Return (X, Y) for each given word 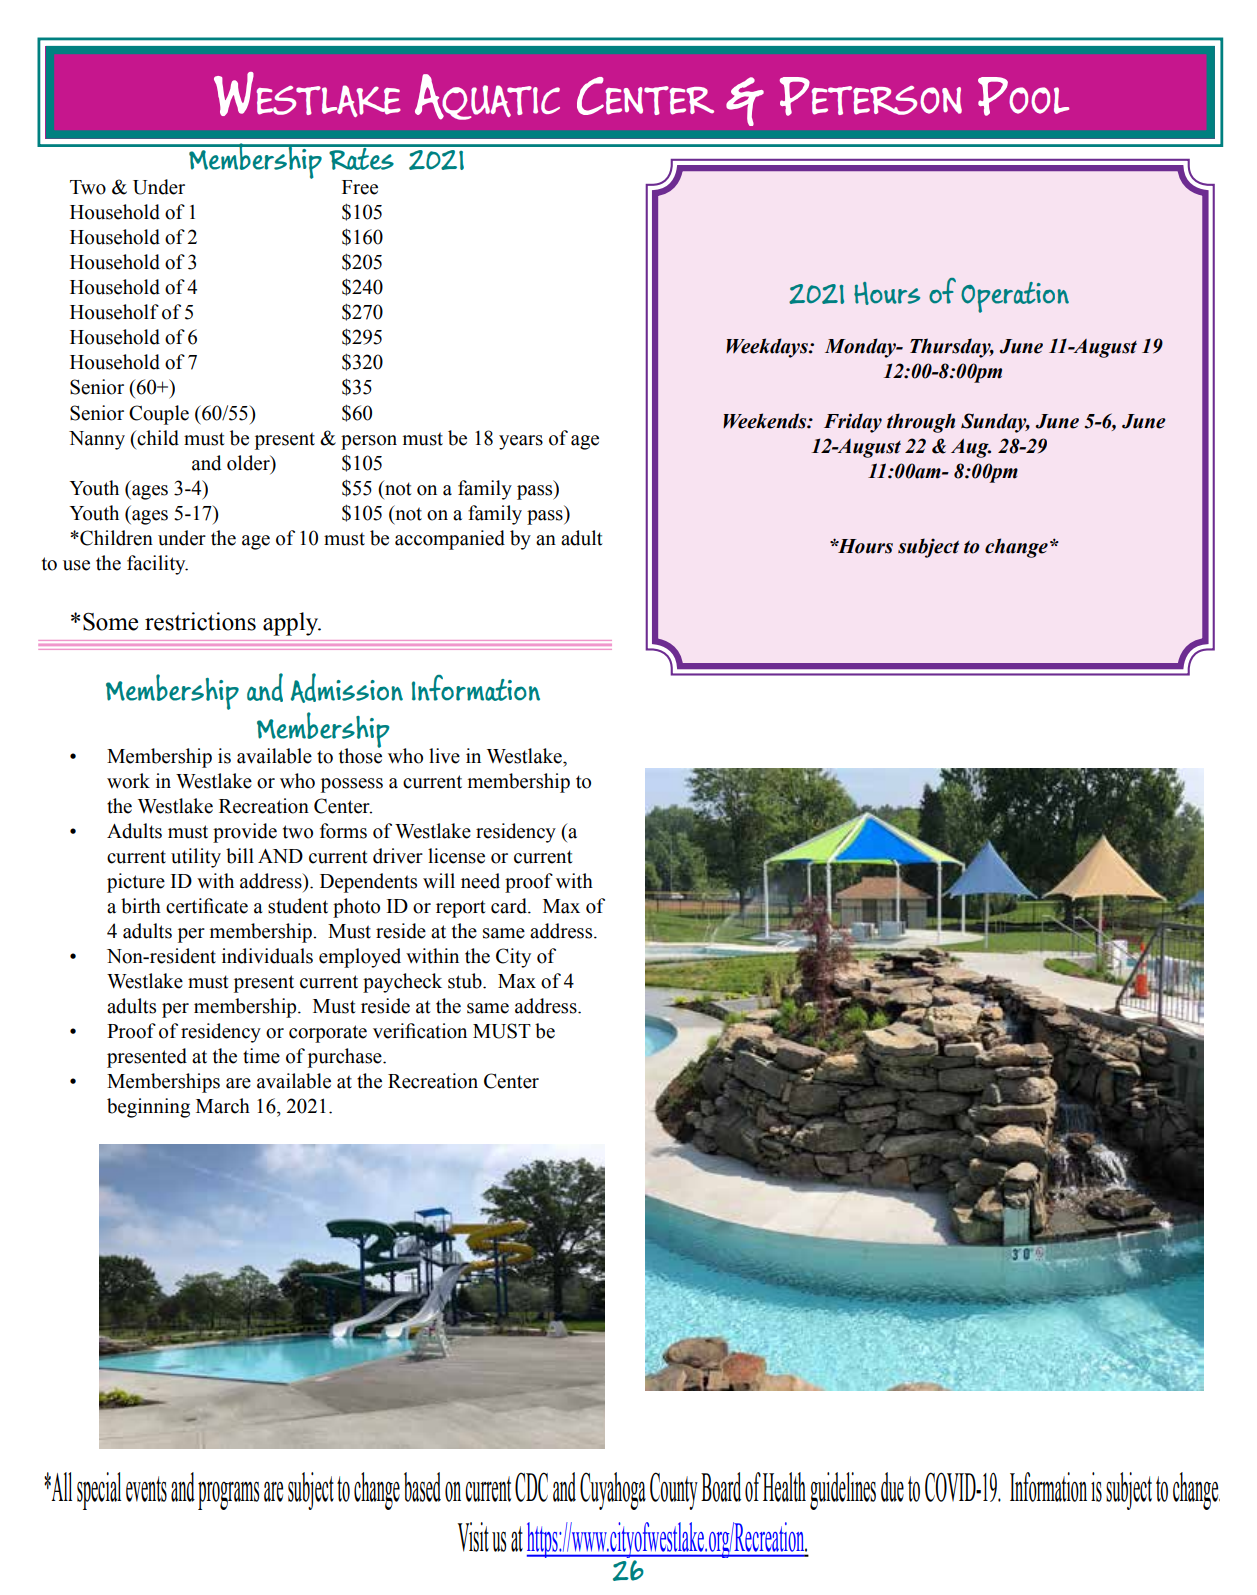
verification (420, 1031)
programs (228, 1495)
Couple (159, 415)
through (921, 423)
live (444, 756)
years (521, 442)
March (223, 1106)
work (128, 781)
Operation (1015, 297)
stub (466, 981)
